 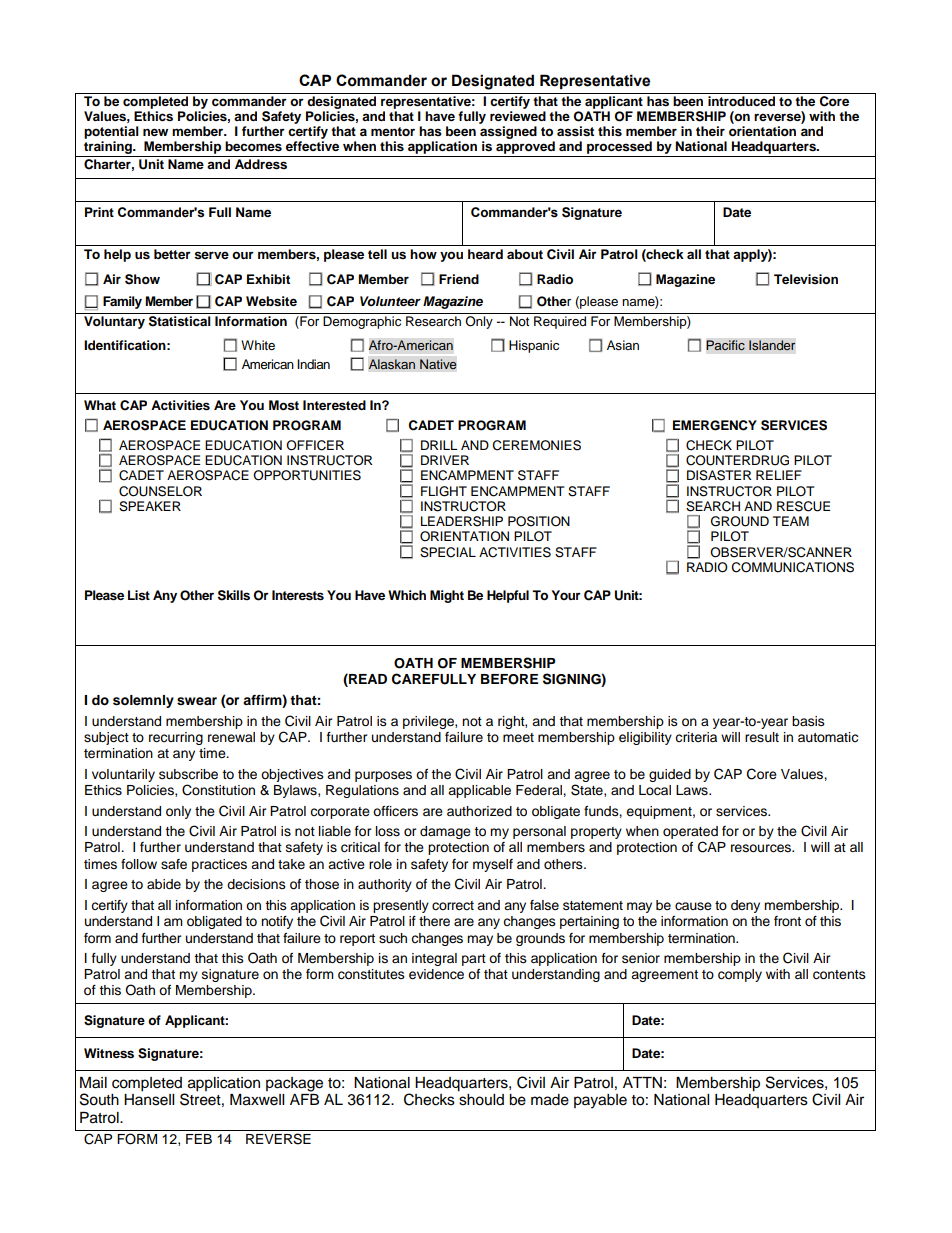 I want to click on abide, so click(x=164, y=884).
